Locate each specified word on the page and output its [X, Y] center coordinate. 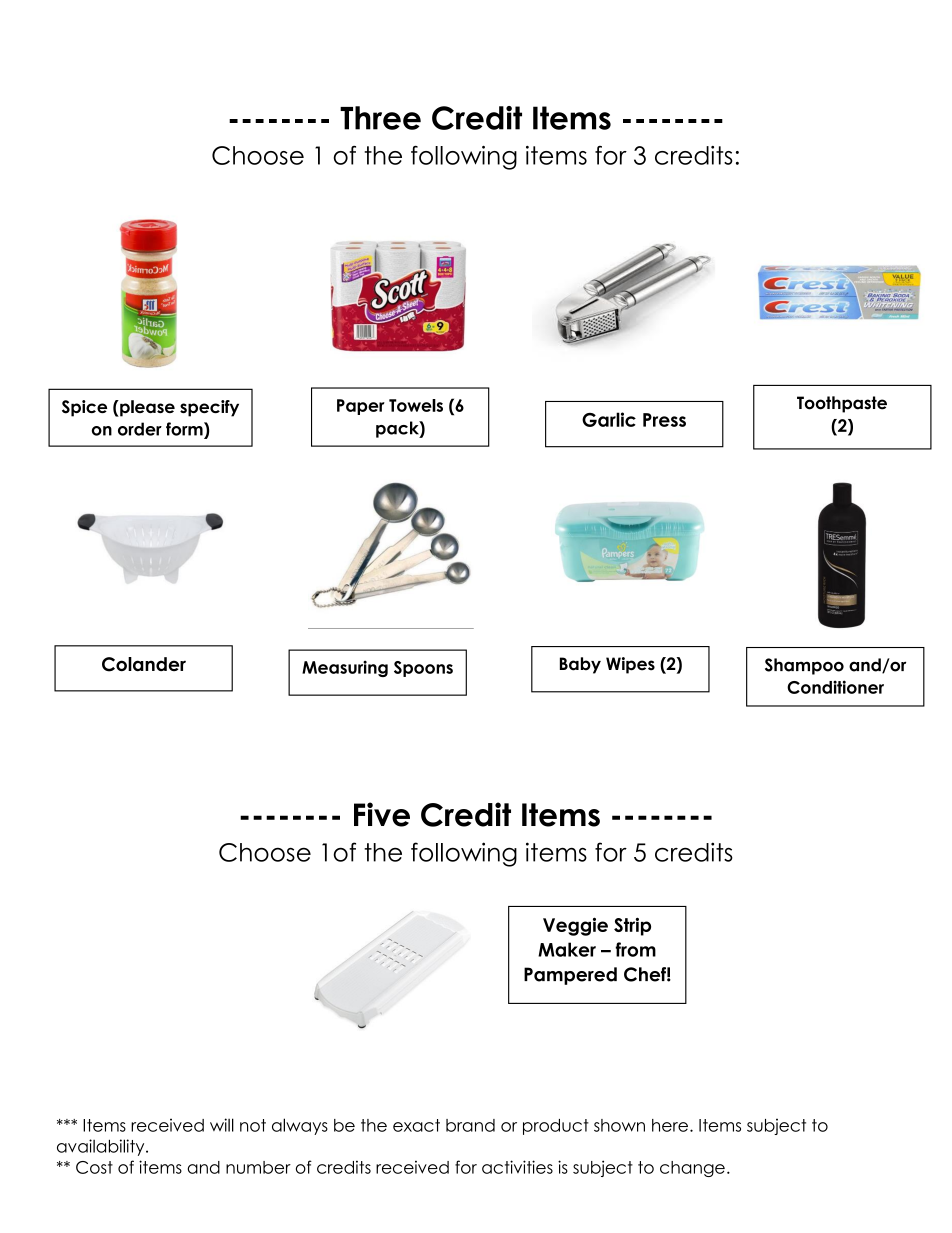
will [222, 1125]
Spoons [423, 669]
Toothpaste [842, 404]
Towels [416, 405]
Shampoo [804, 666]
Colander [144, 664]
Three [380, 118]
